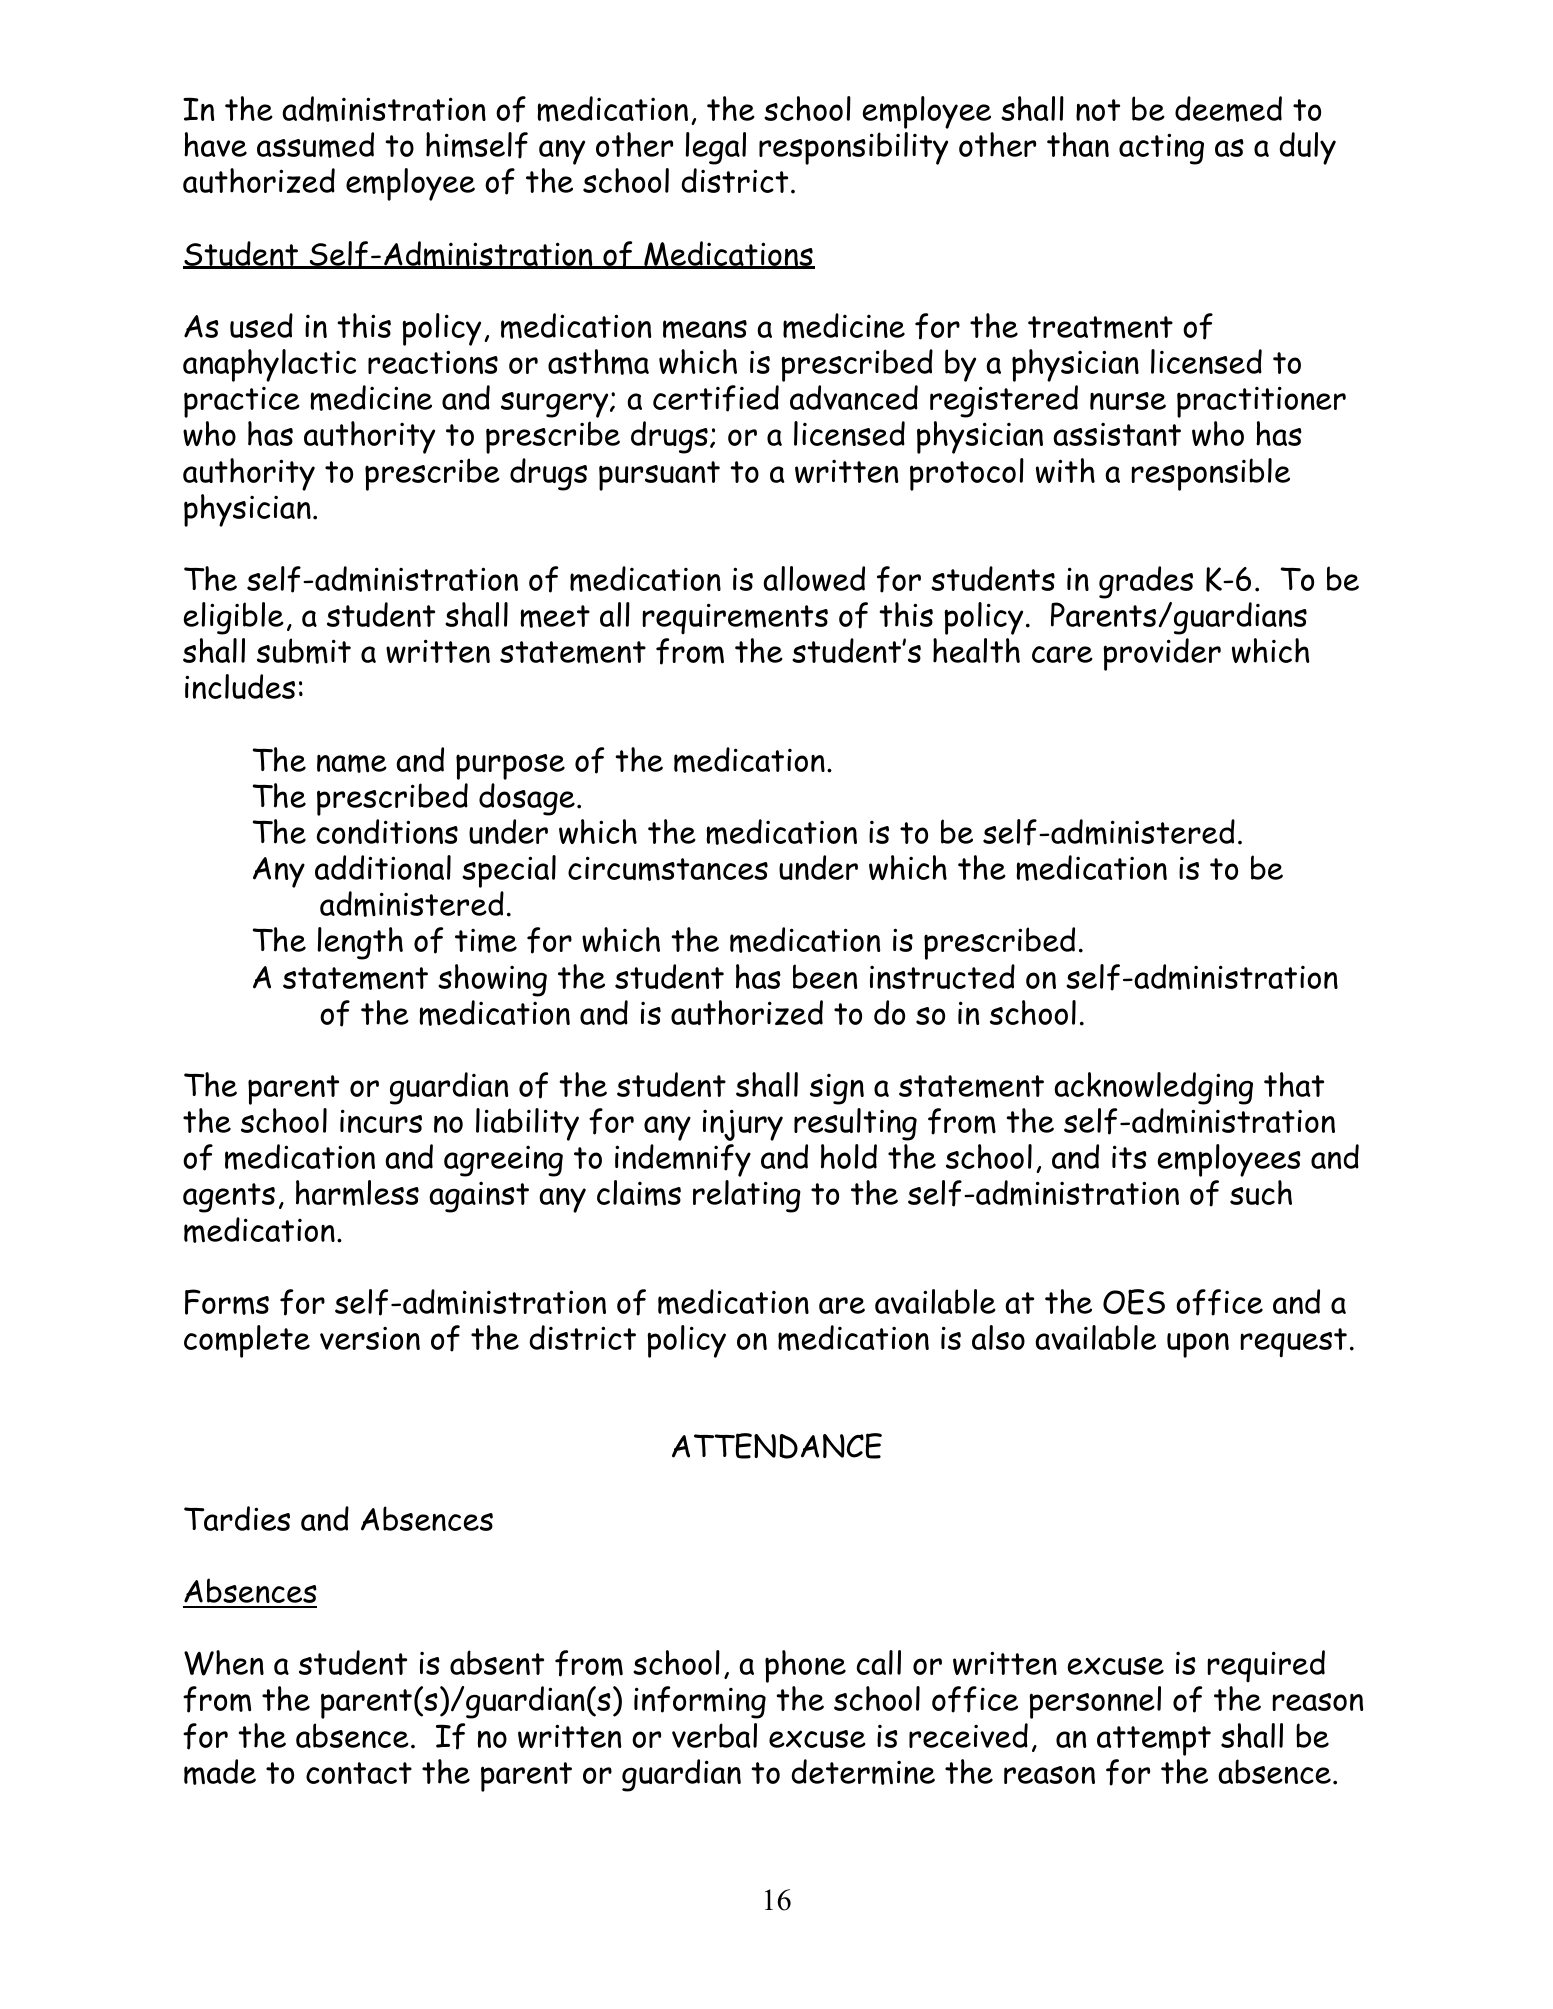 The image size is (1553, 2009). What do you see at coordinates (357, 1193) in the page?
I see `harmless` at bounding box center [357, 1193].
